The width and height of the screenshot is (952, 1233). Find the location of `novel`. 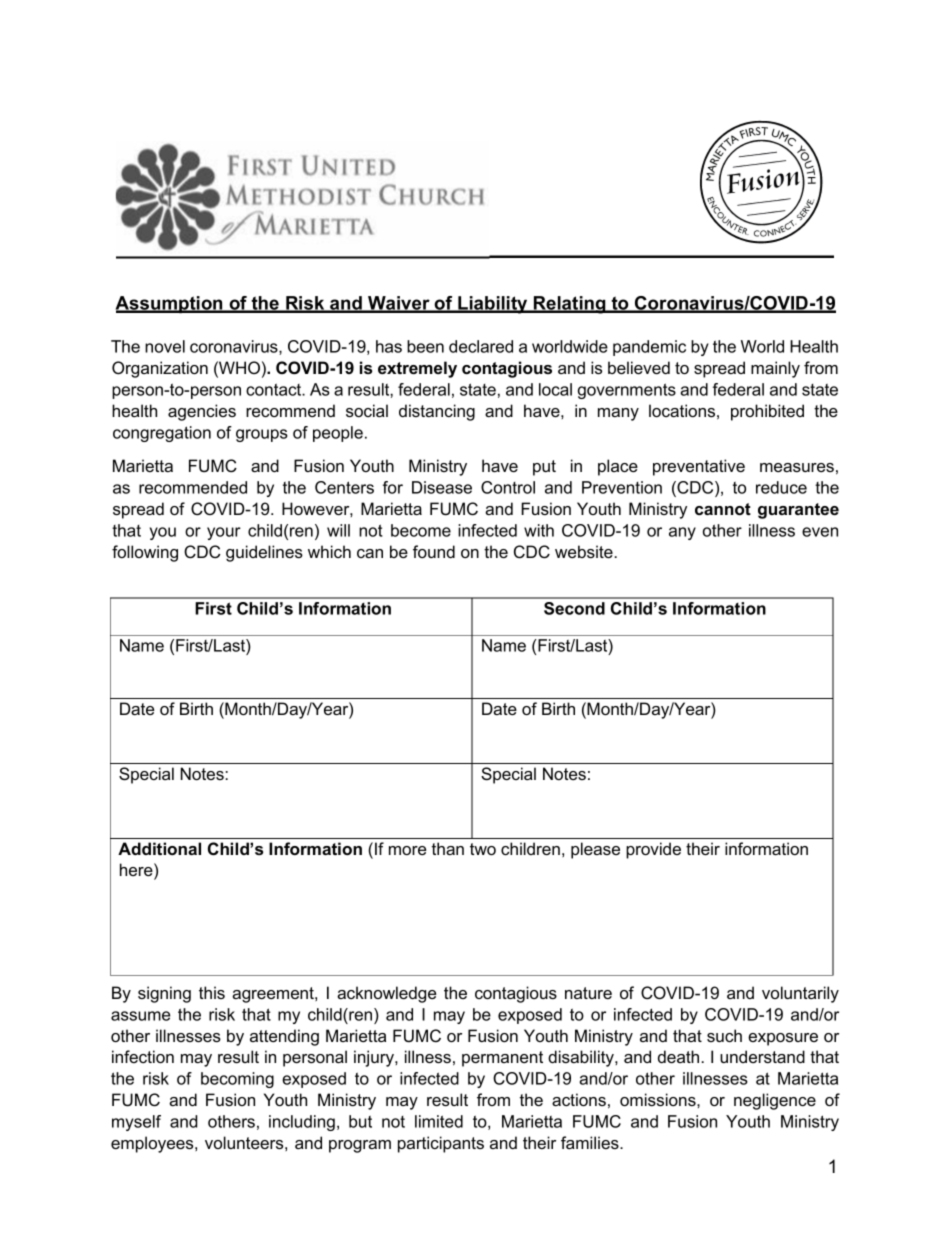

novel is located at coordinates (165, 346).
